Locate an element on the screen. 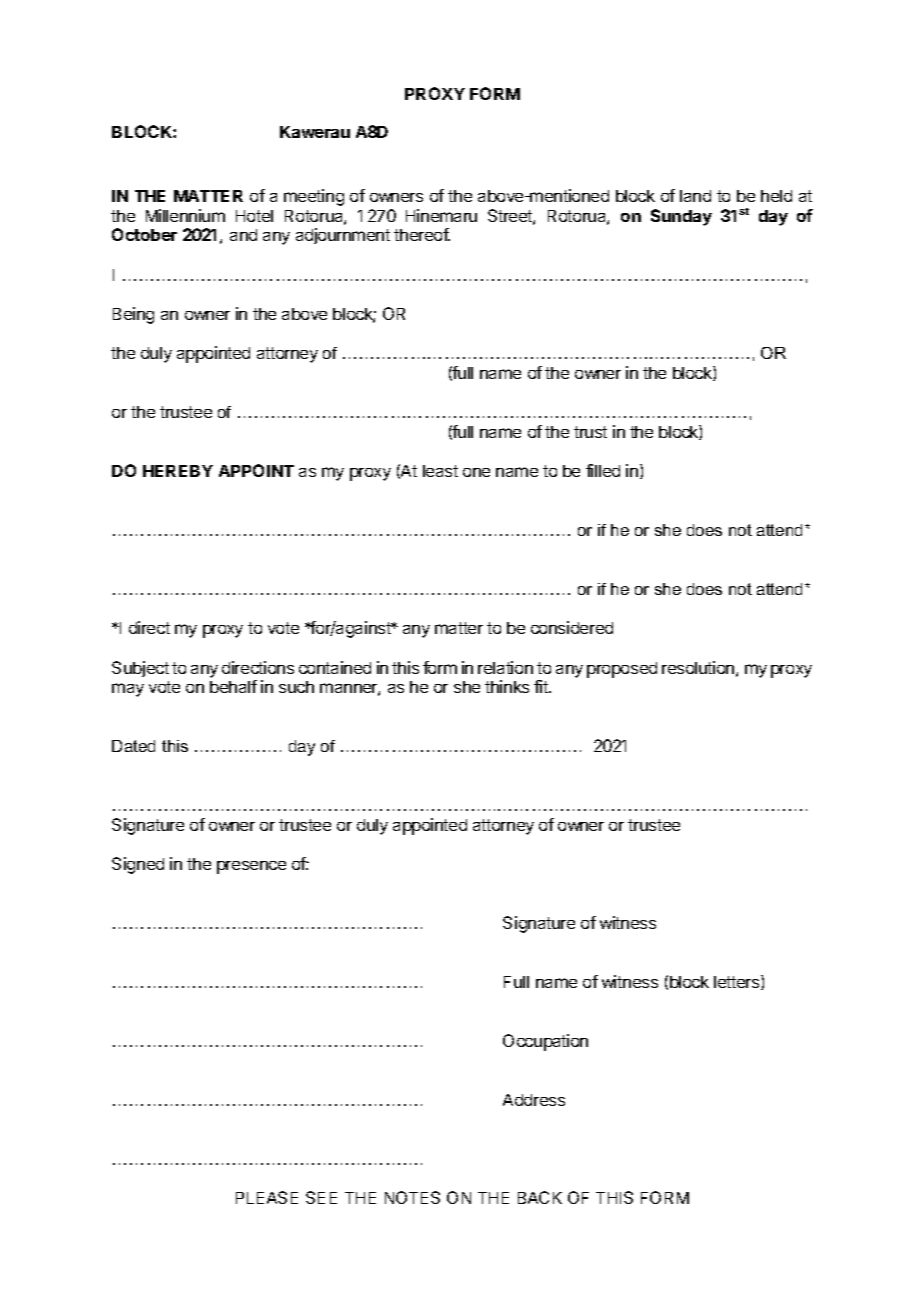 This screenshot has height=1308, width=924. BACK is located at coordinates (540, 1197).
